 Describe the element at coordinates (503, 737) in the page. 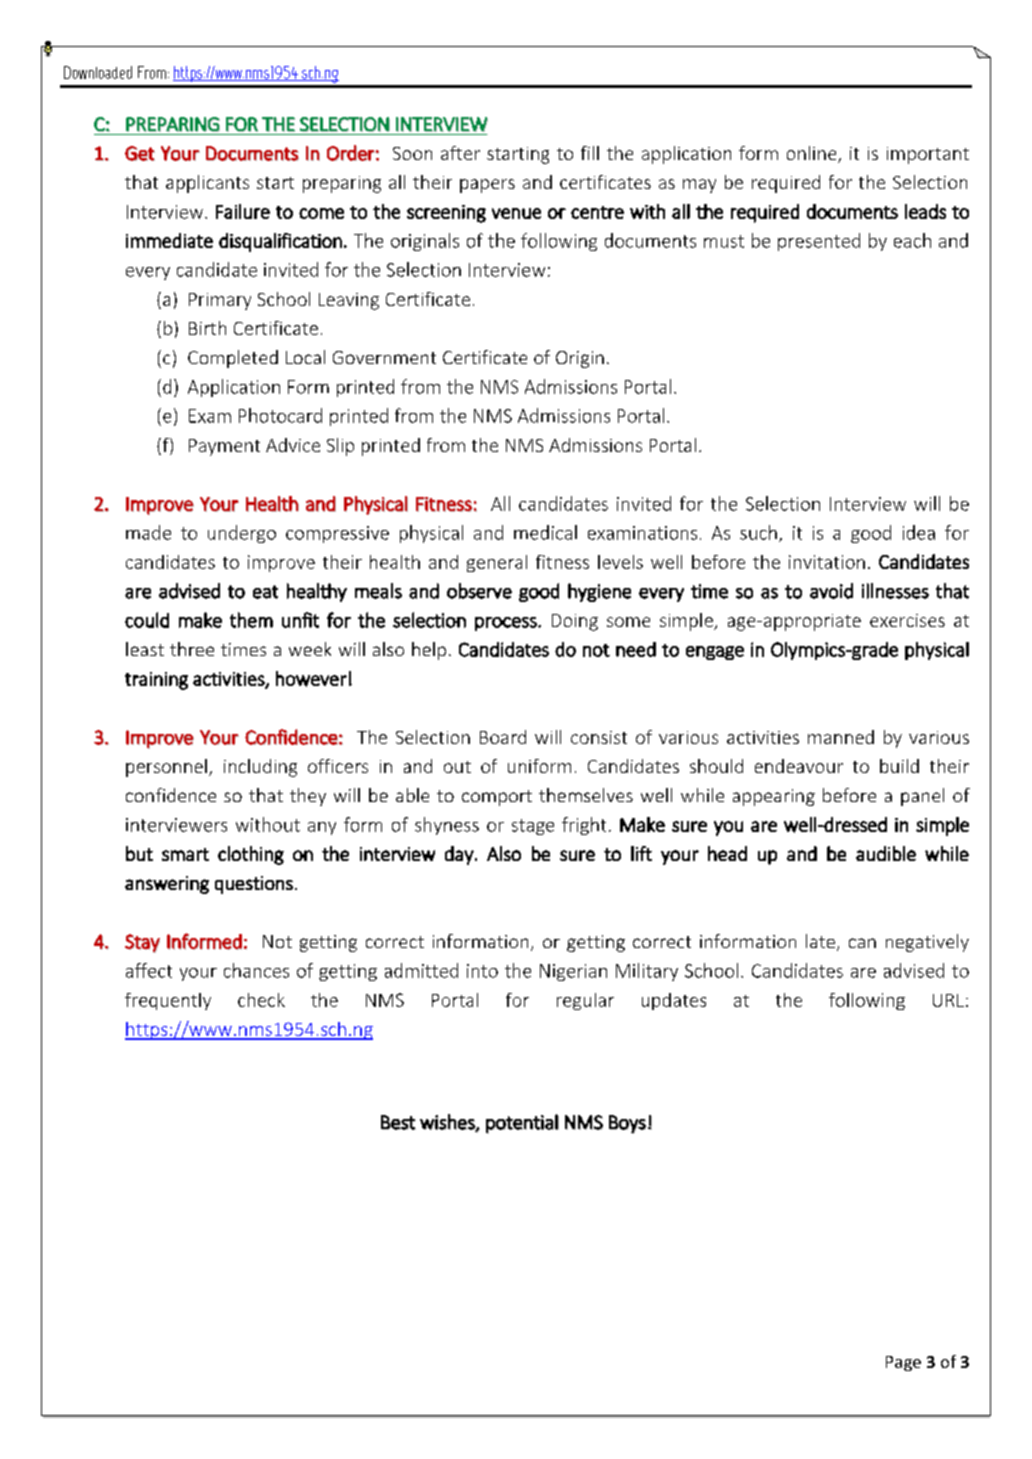

I see `Board` at that location.
